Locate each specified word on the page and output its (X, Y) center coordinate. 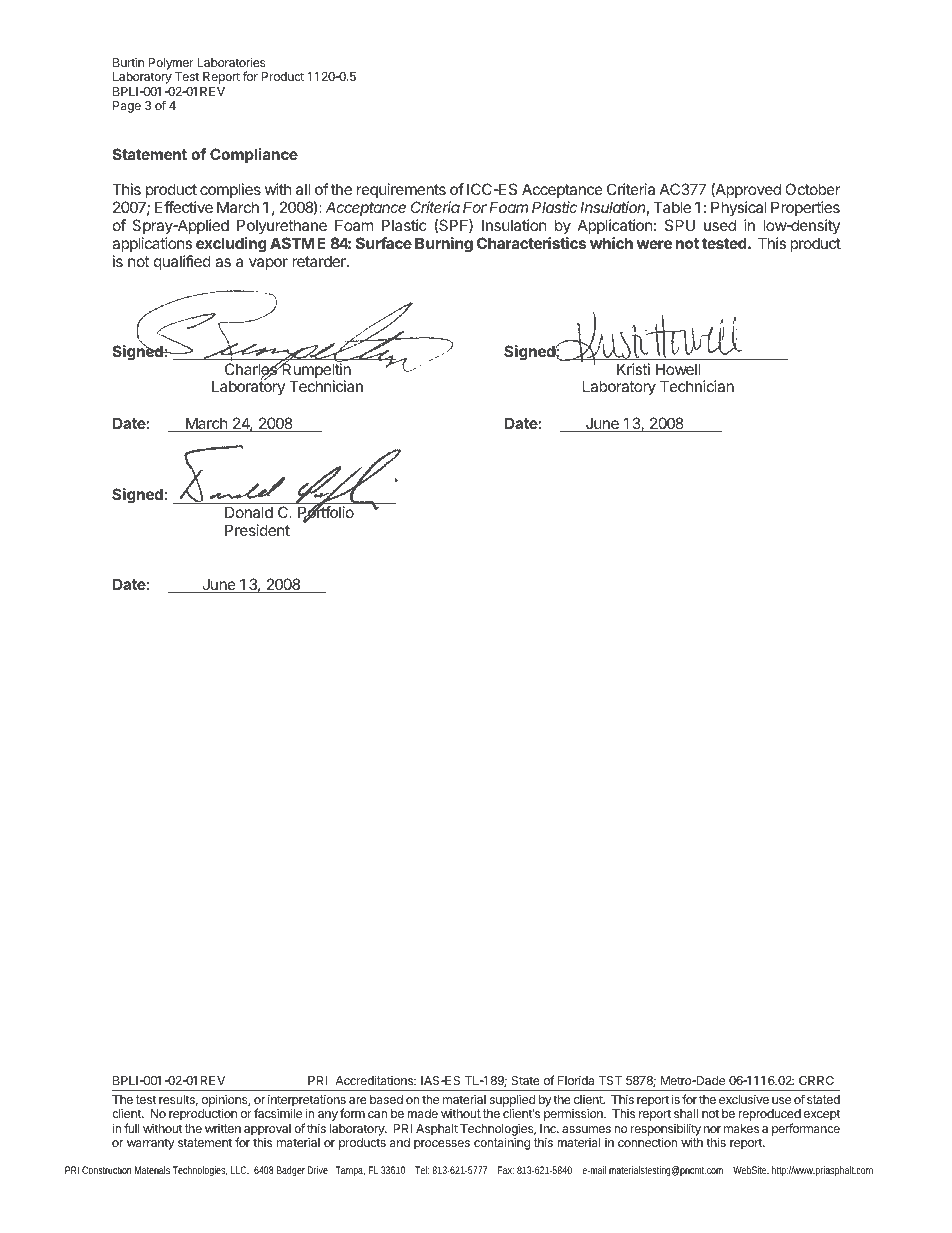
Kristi (633, 369)
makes (741, 1128)
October (813, 189)
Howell (678, 369)
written (223, 1128)
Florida (576, 1080)
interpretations (307, 1102)
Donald (249, 512)
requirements (401, 192)
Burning (444, 245)
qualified (182, 262)
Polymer (171, 65)
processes (442, 1145)
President (257, 530)
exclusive (744, 1099)
